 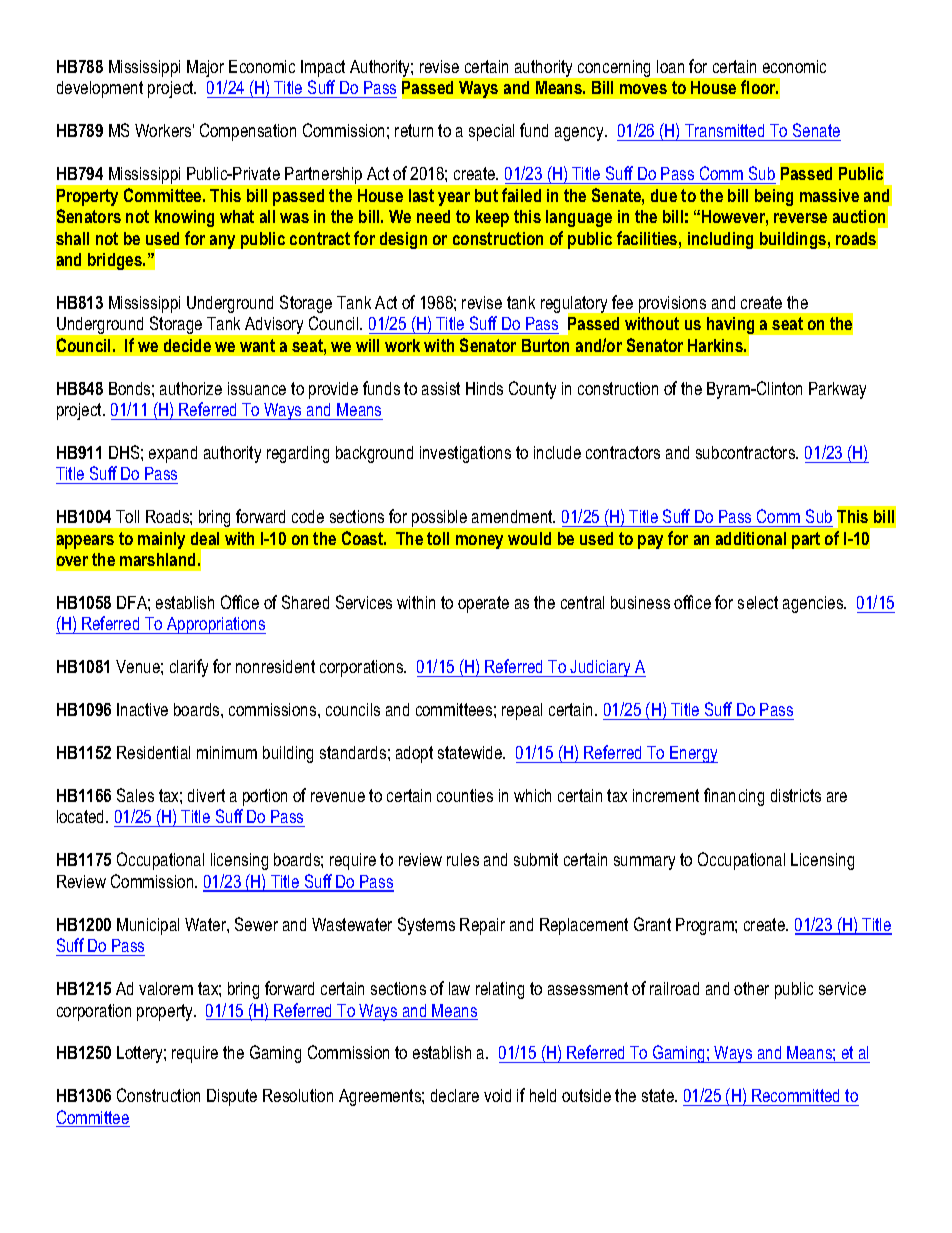 What do you see at coordinates (455, 1095) in the screenshot?
I see `declare` at bounding box center [455, 1095].
